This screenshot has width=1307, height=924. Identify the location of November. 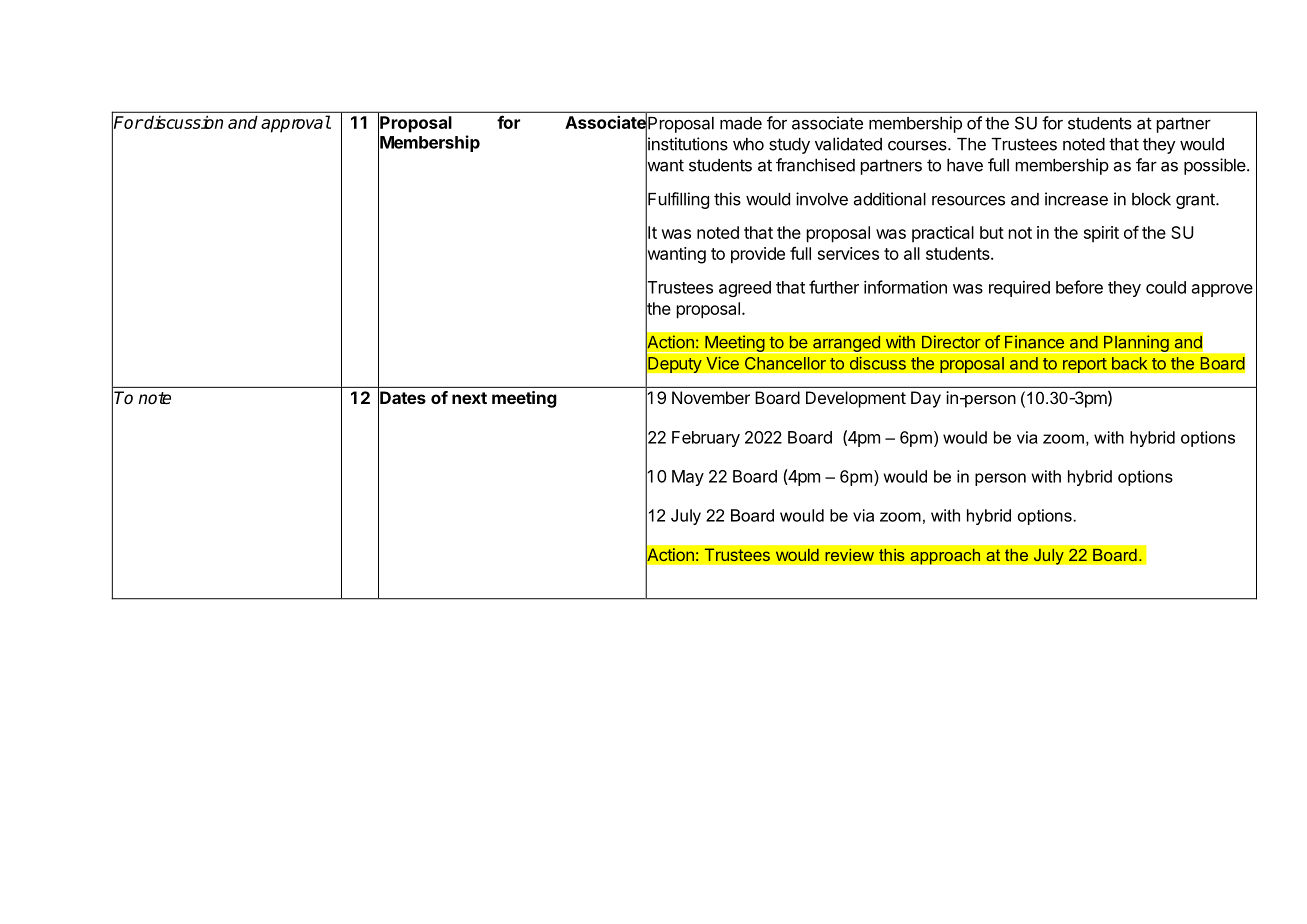
(711, 397).
